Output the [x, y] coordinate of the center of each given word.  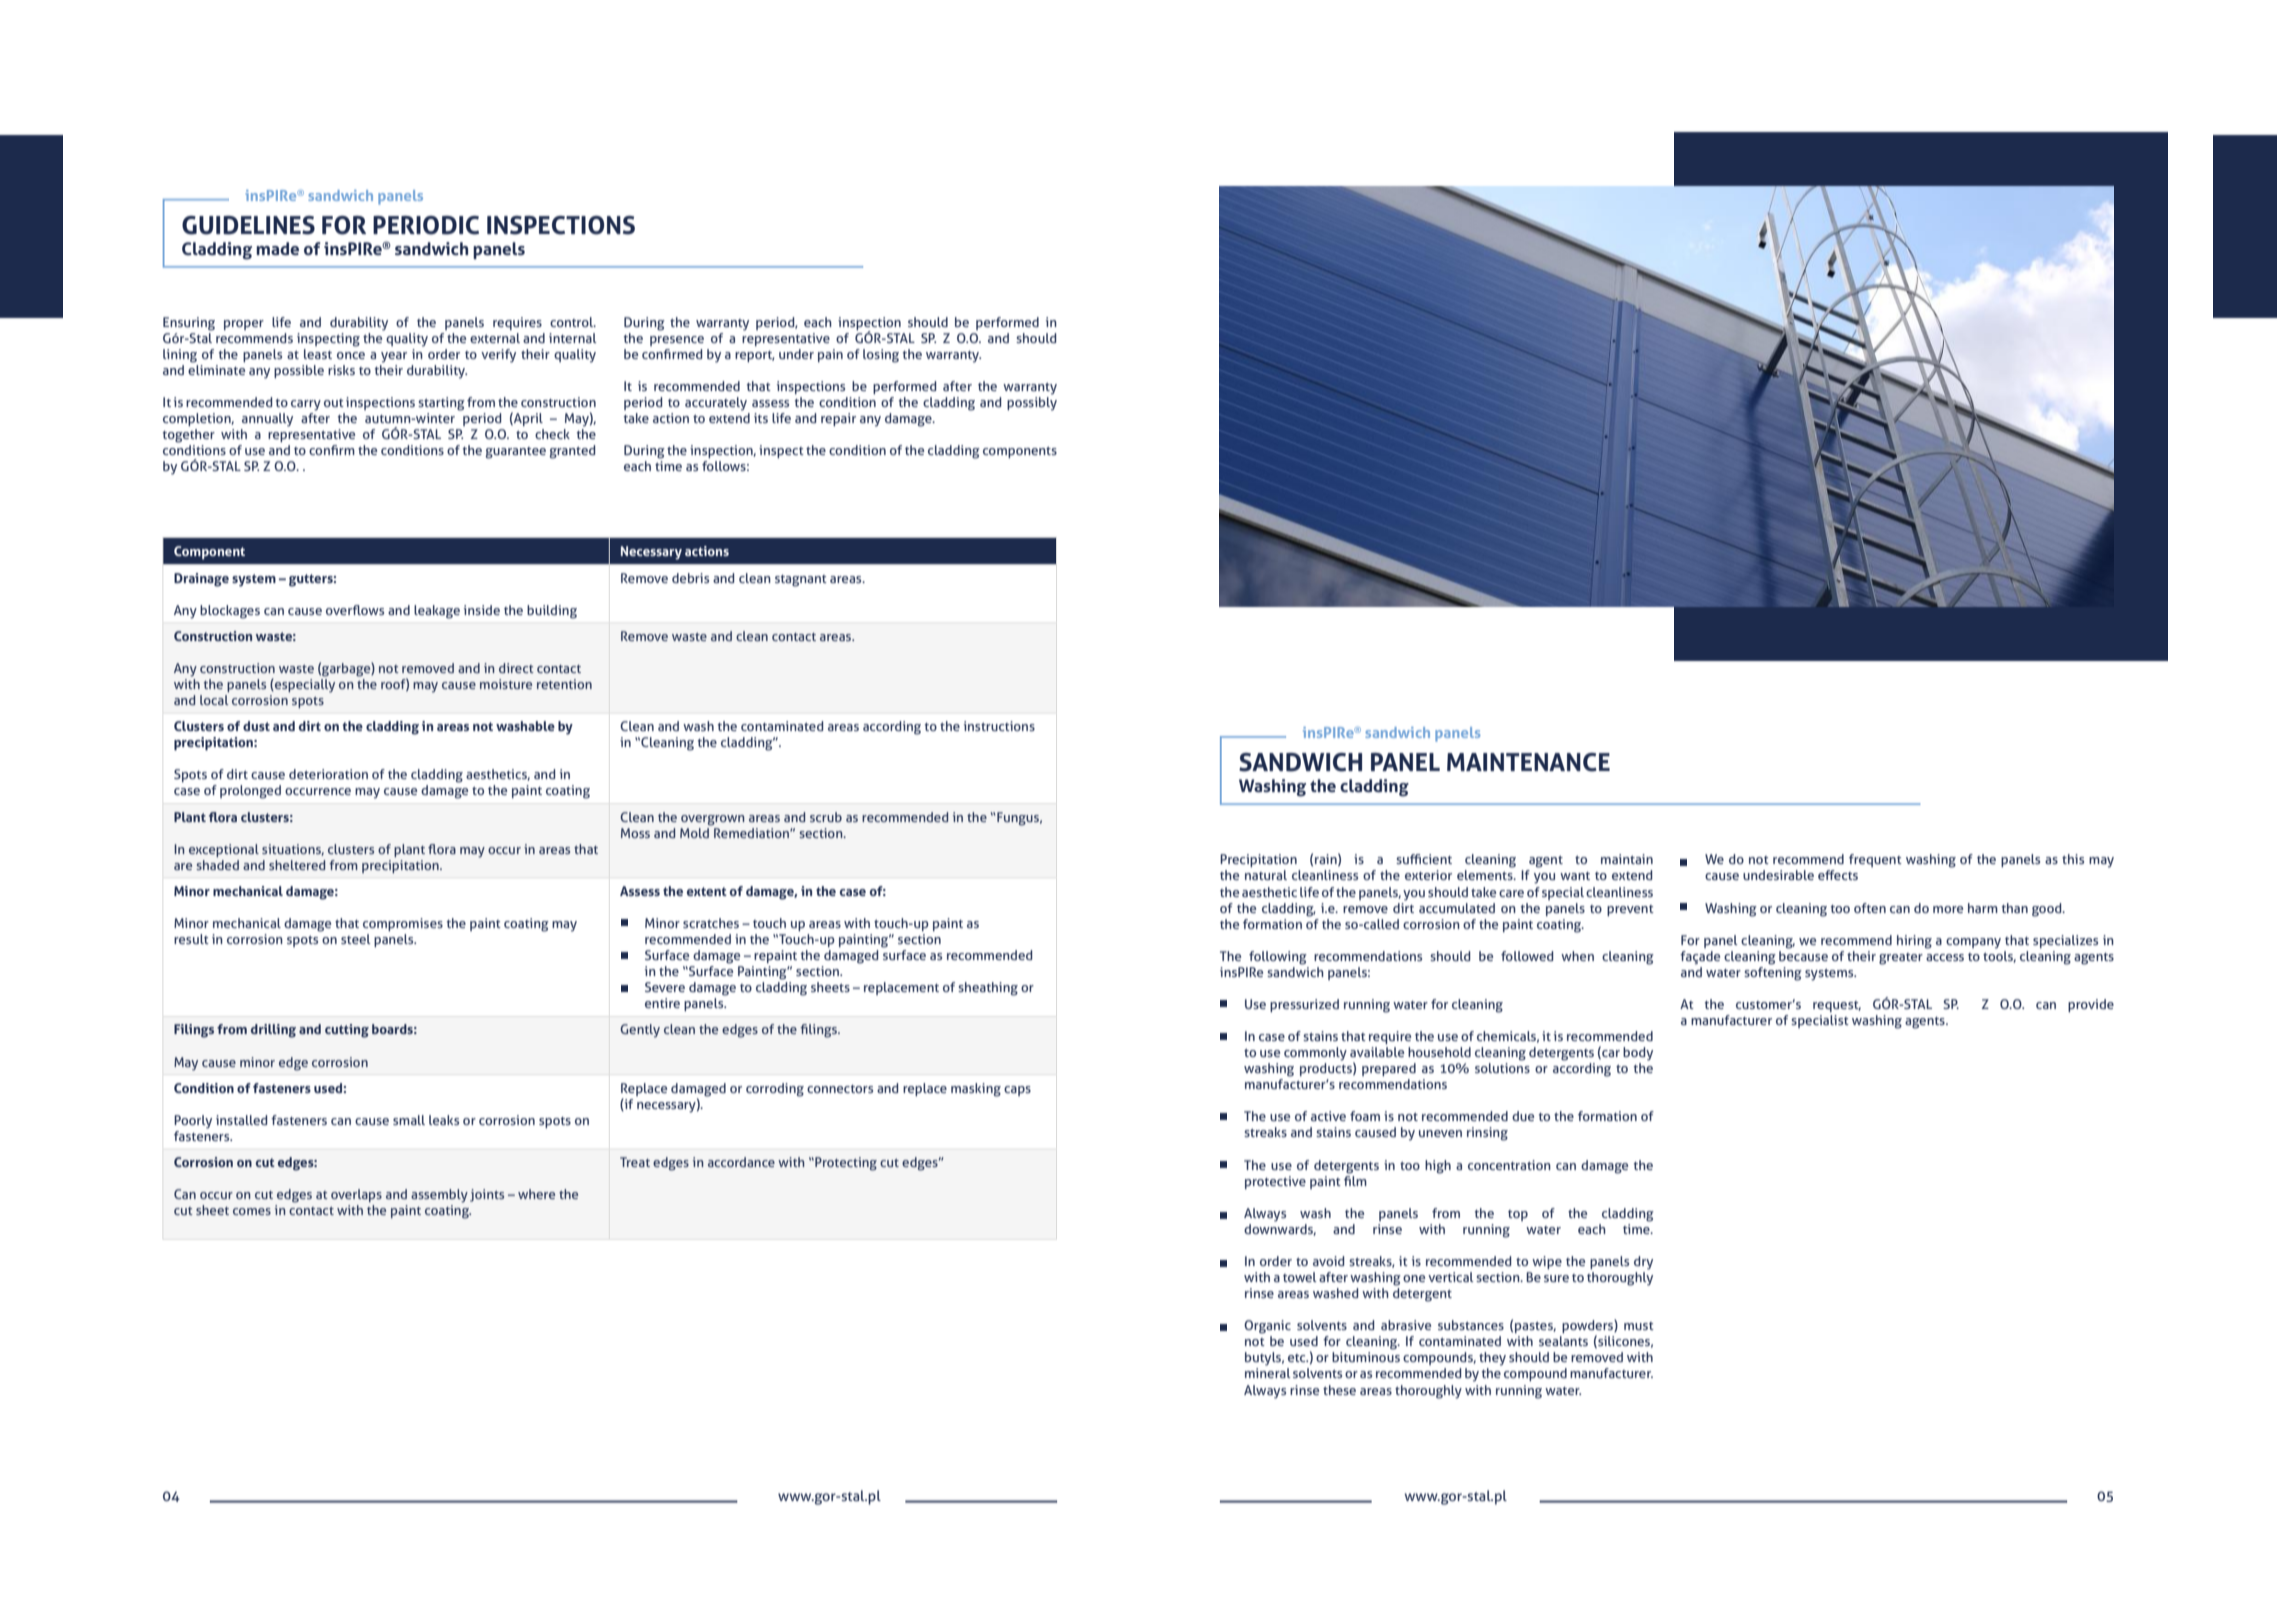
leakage [437, 612]
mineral [1268, 1373]
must [1639, 1326]
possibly [1032, 404]
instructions [999, 726]
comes [252, 1211]
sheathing [988, 989]
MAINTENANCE [1528, 762]
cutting [347, 1031]
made [277, 248]
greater [1901, 959]
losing [881, 356]
